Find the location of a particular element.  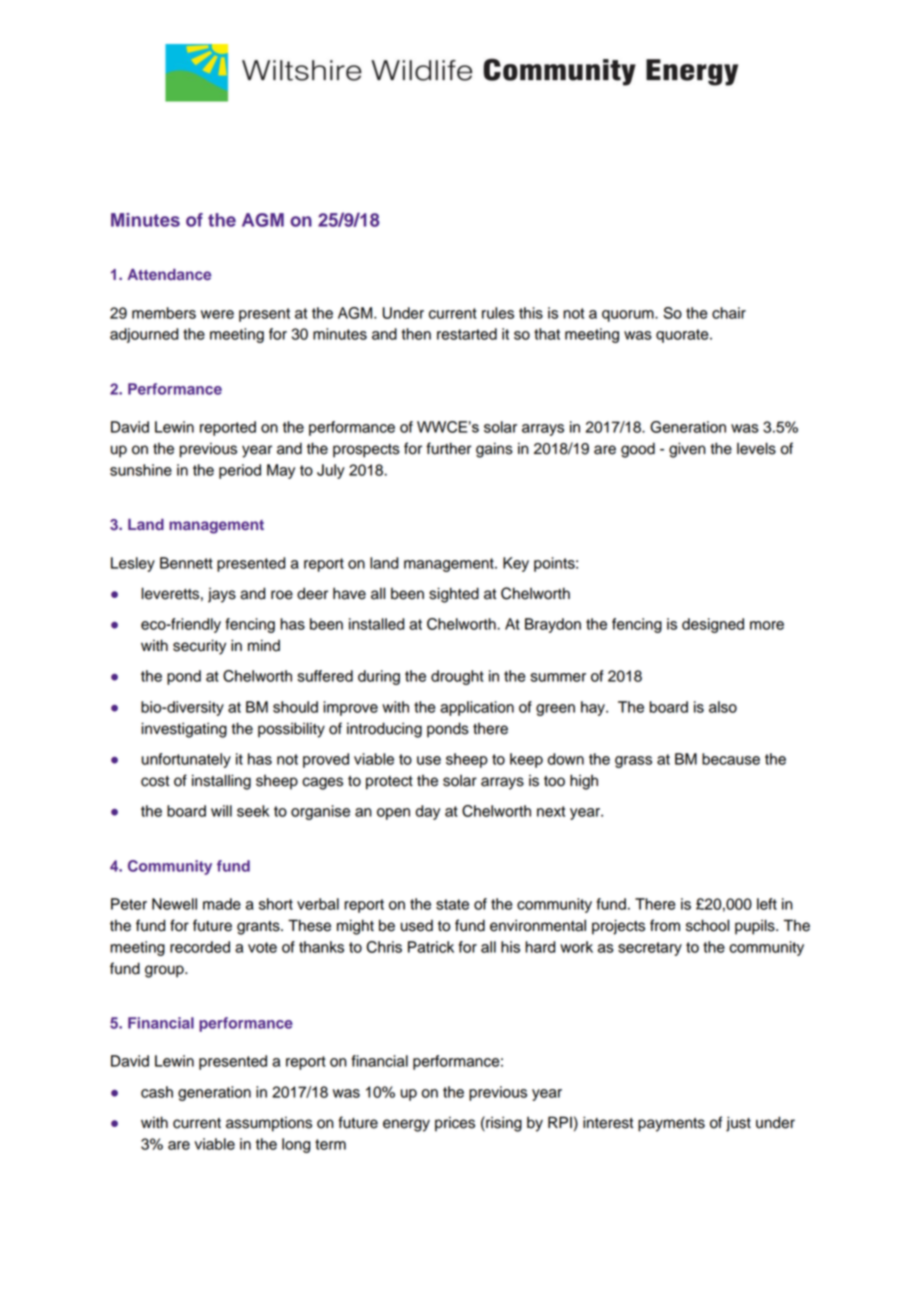

payments is located at coordinates (671, 1125).
